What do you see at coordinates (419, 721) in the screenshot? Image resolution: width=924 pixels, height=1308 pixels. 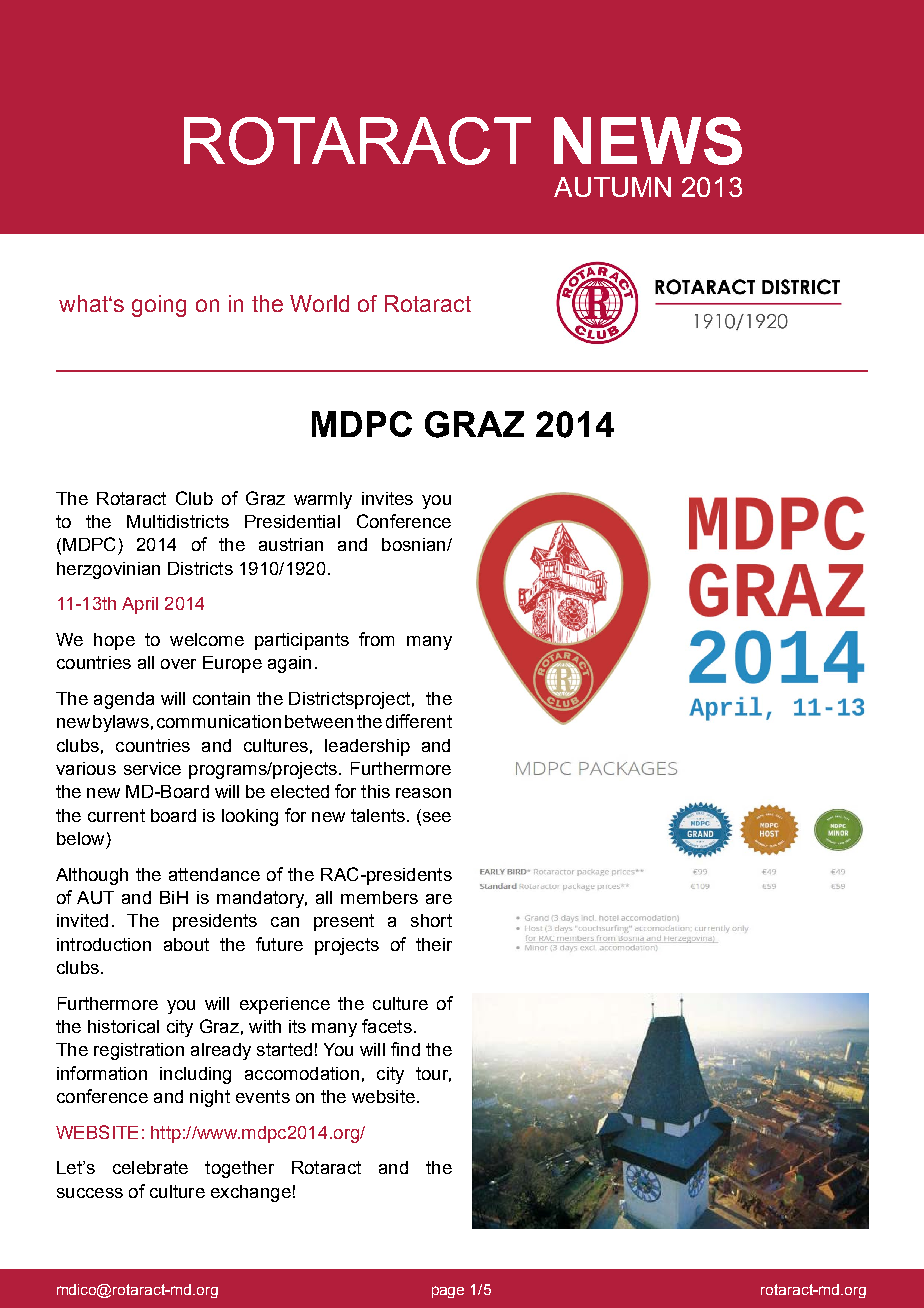 I see `different` at bounding box center [419, 721].
